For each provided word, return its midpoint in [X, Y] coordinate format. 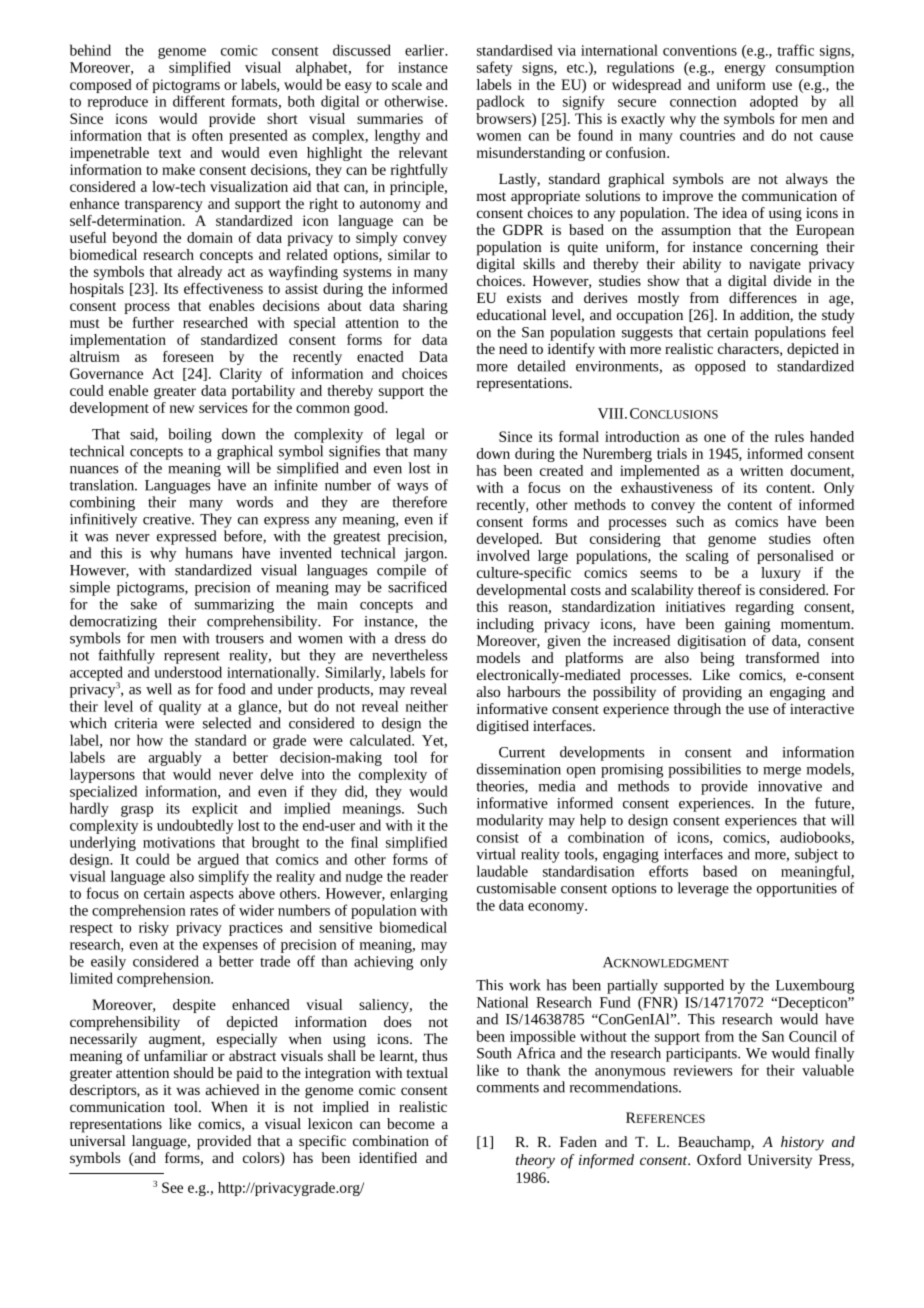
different [199, 101]
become [411, 1123]
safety [495, 68]
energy [745, 70]
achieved [232, 1089]
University [780, 1162]
